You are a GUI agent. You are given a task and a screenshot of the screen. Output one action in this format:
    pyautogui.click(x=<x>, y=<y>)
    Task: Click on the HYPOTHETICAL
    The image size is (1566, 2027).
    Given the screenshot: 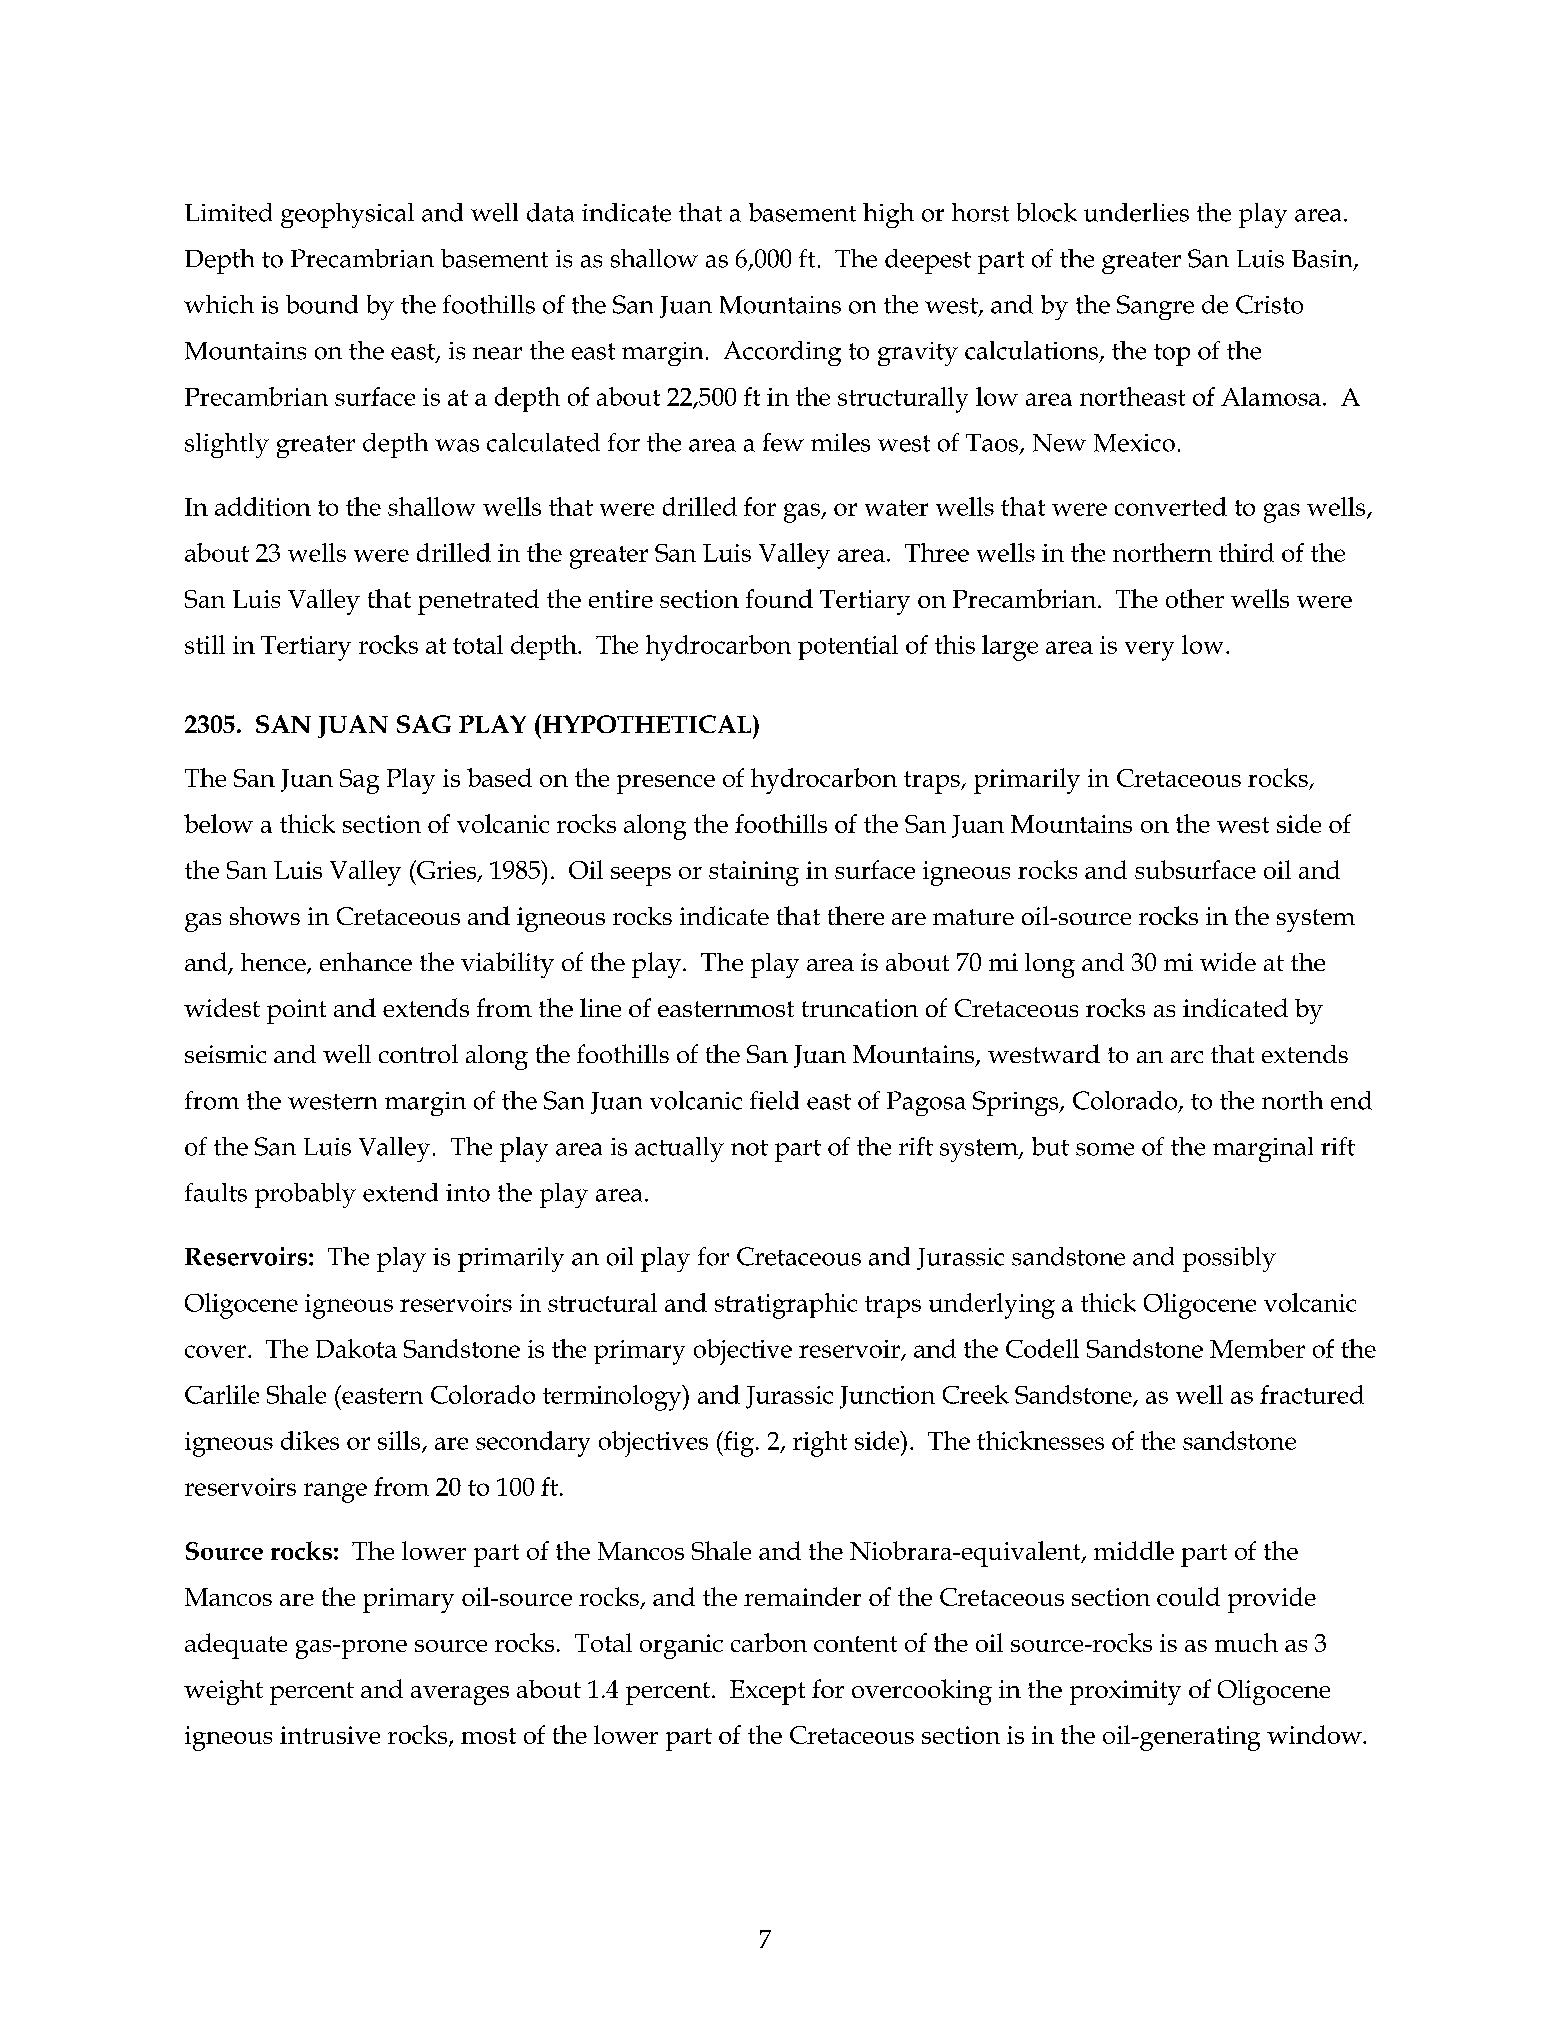 What is the action you would take?
    pyautogui.click(x=647, y=723)
